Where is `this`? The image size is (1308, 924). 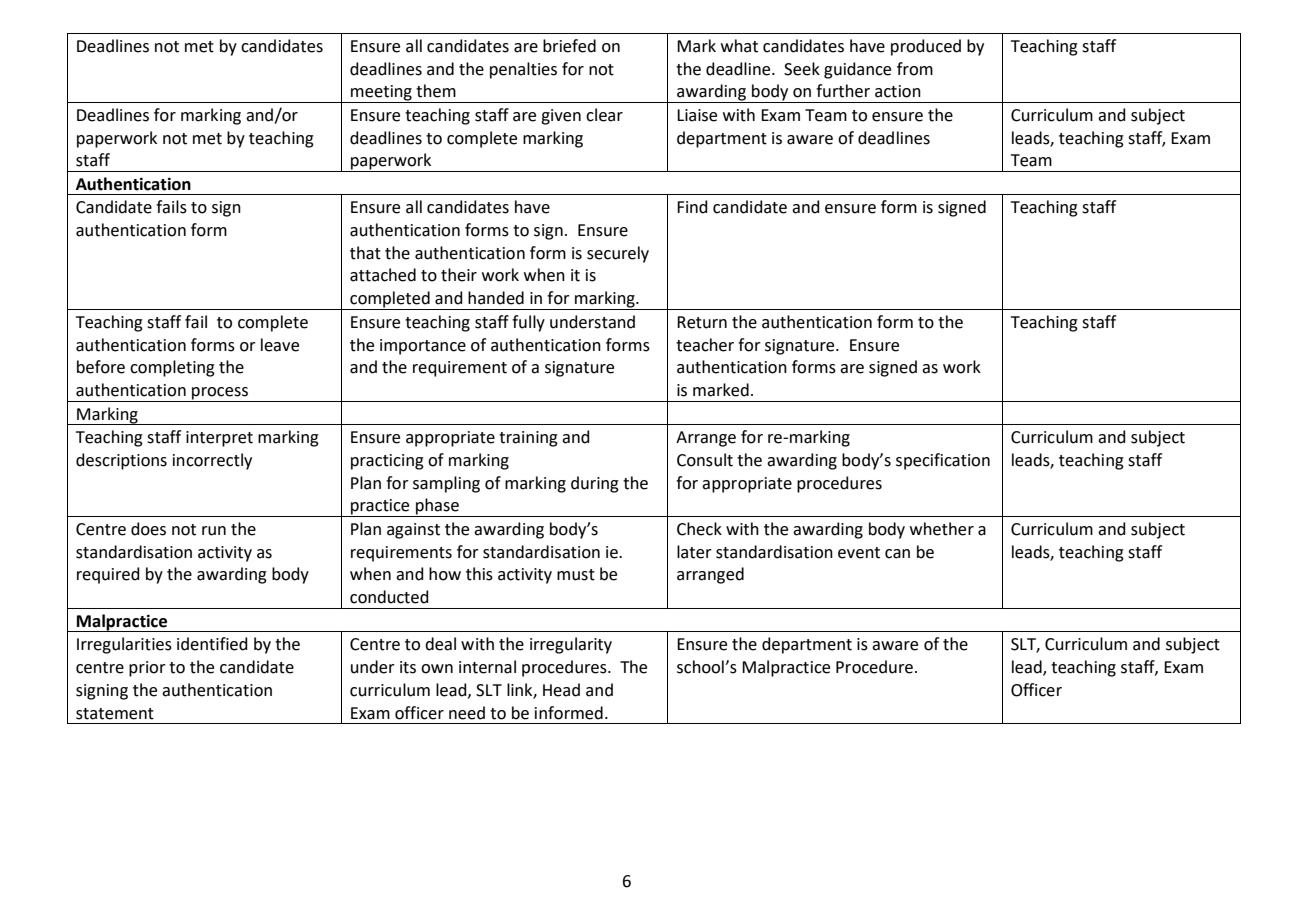 this is located at coordinates (479, 574).
